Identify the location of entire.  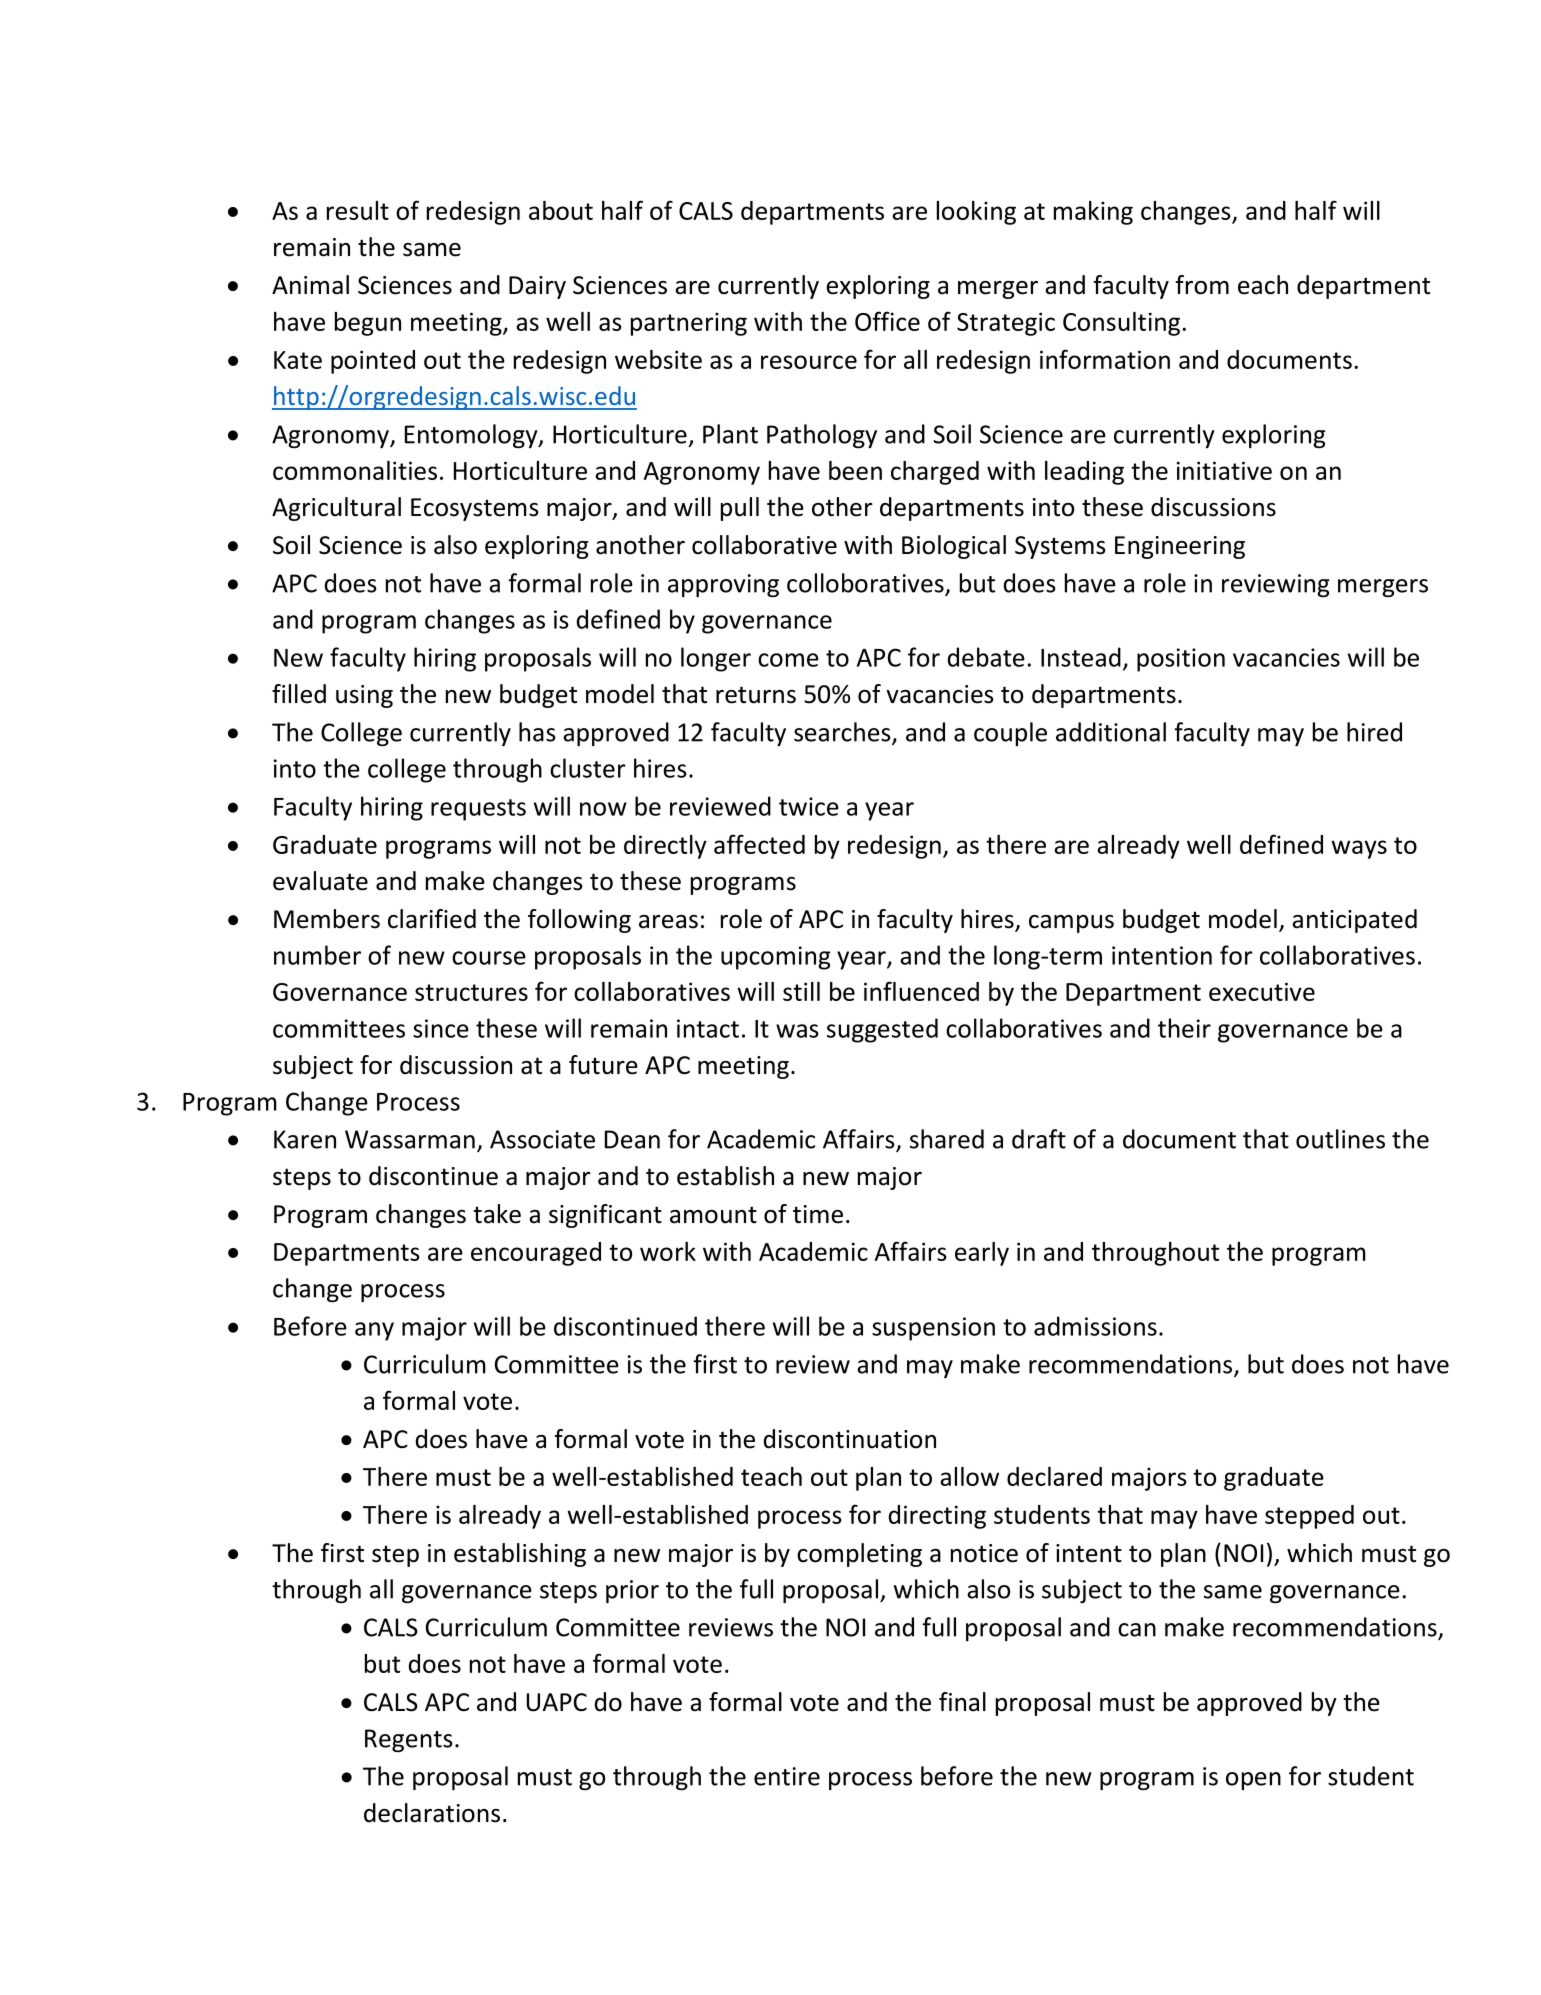
(787, 1776).
